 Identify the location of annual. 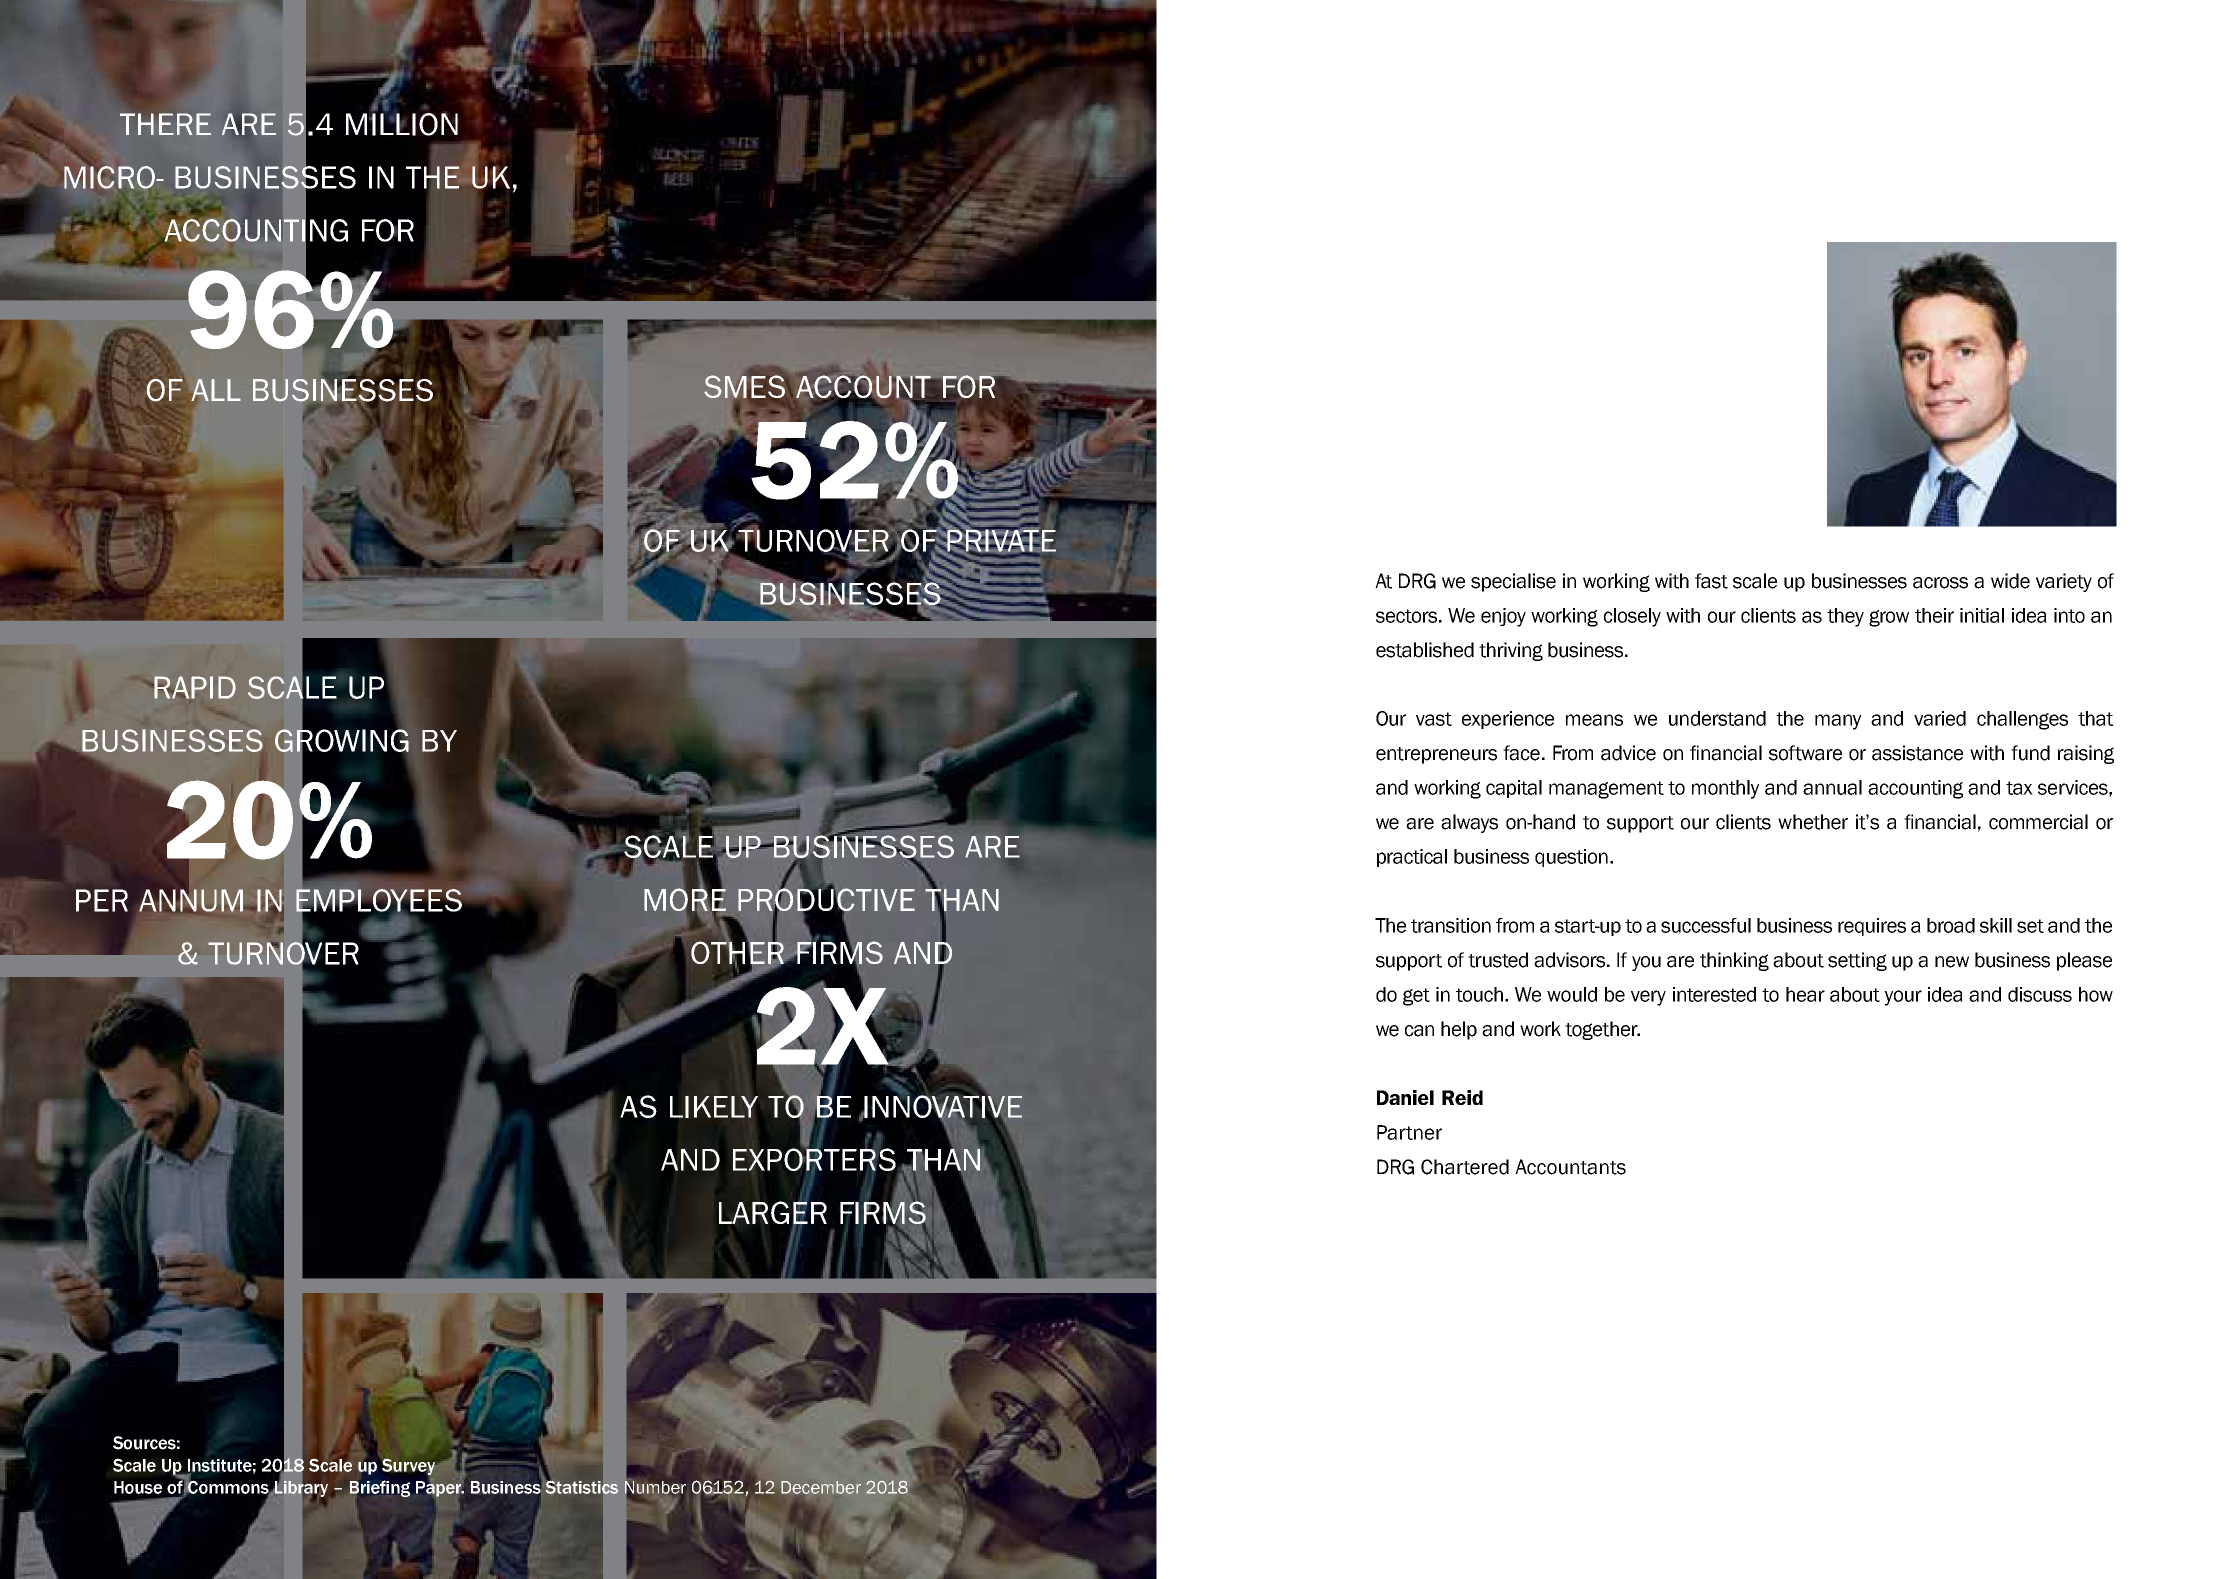
(1832, 787).
